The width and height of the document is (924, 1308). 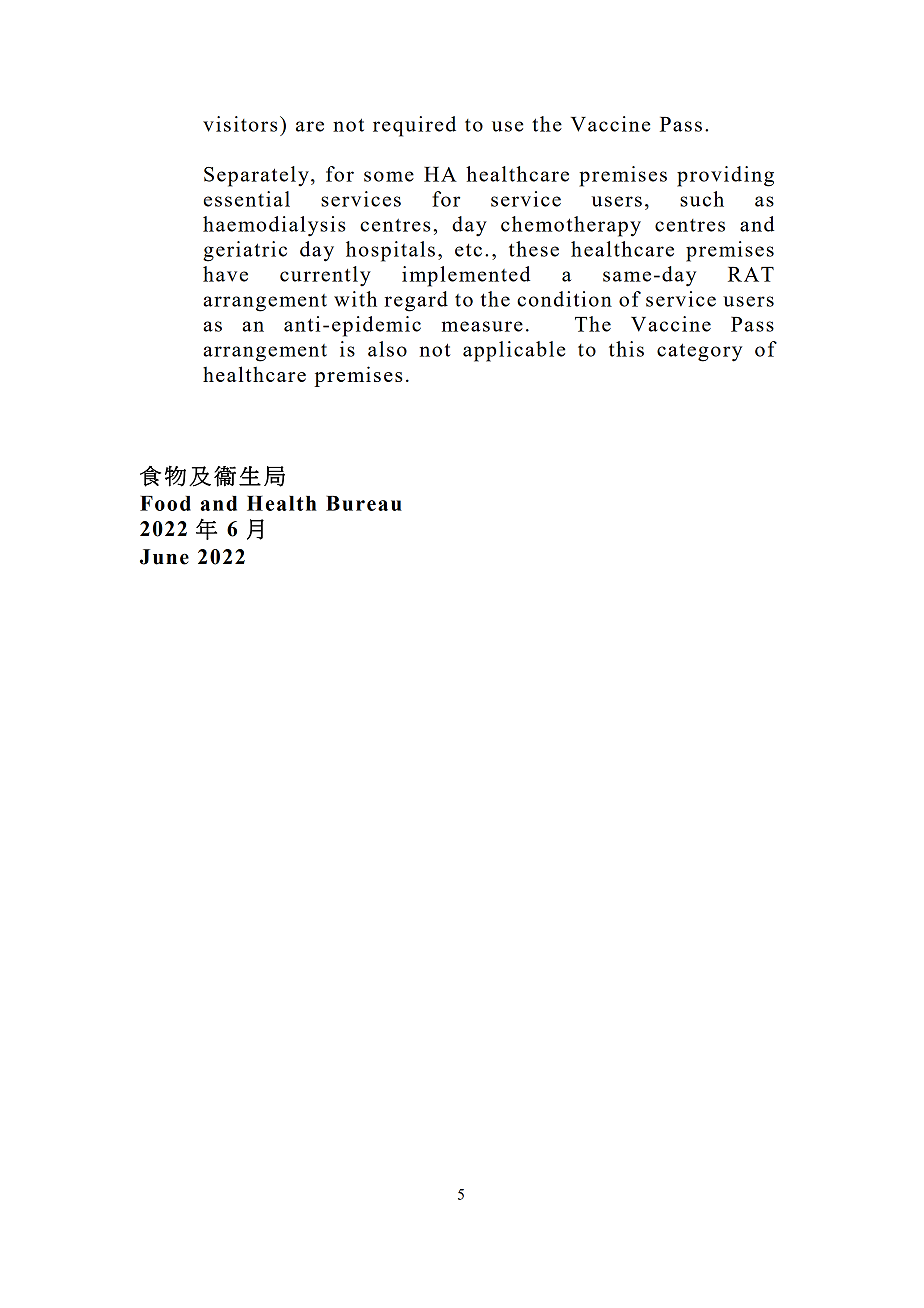 I want to click on visitors, so click(x=240, y=124).
